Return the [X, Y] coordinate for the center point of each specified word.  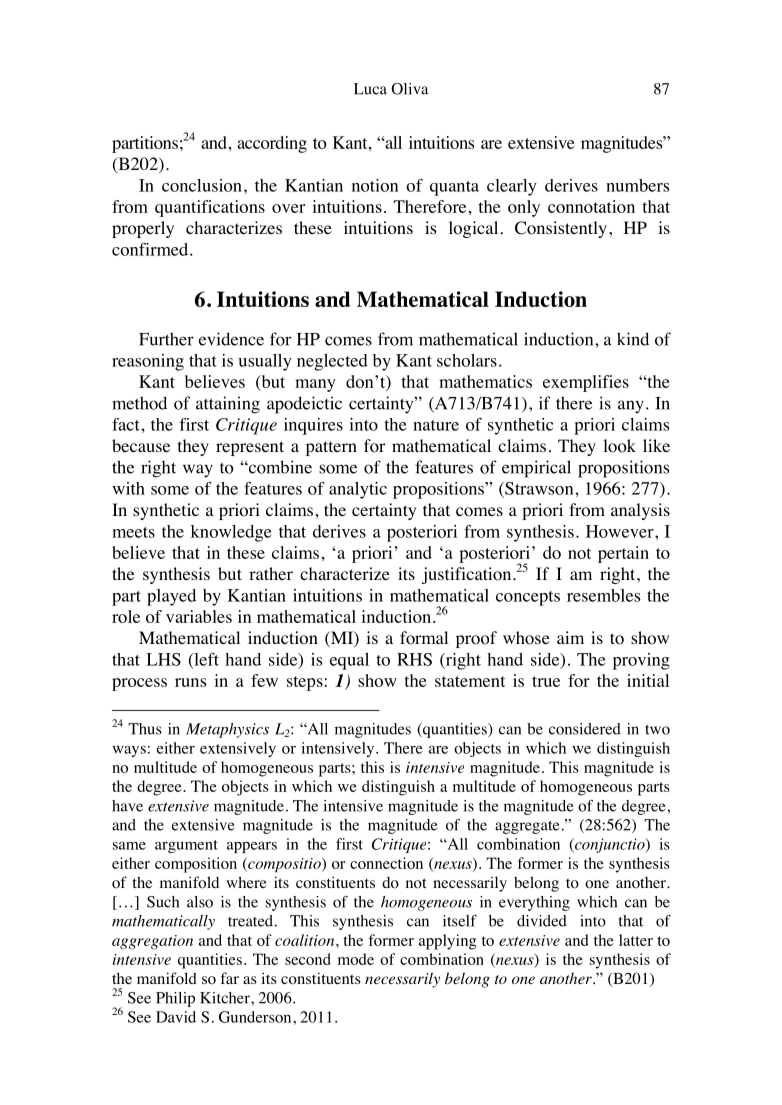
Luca [370, 89]
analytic [358, 490]
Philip [175, 999]
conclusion [202, 185]
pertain [623, 554]
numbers [637, 185]
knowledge [231, 533]
